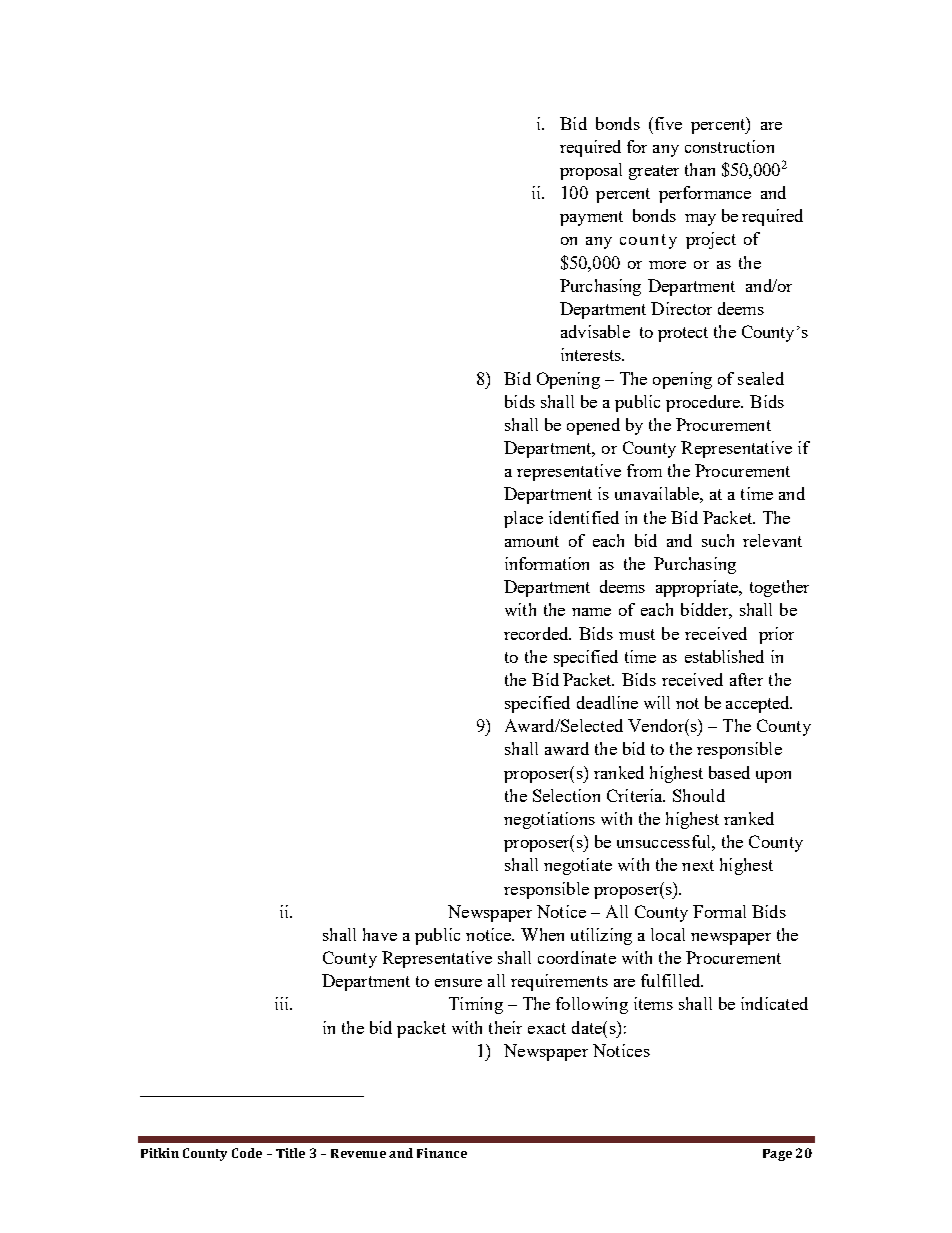 The image size is (952, 1233). What do you see at coordinates (537, 633) in the page?
I see `recorded` at bounding box center [537, 633].
